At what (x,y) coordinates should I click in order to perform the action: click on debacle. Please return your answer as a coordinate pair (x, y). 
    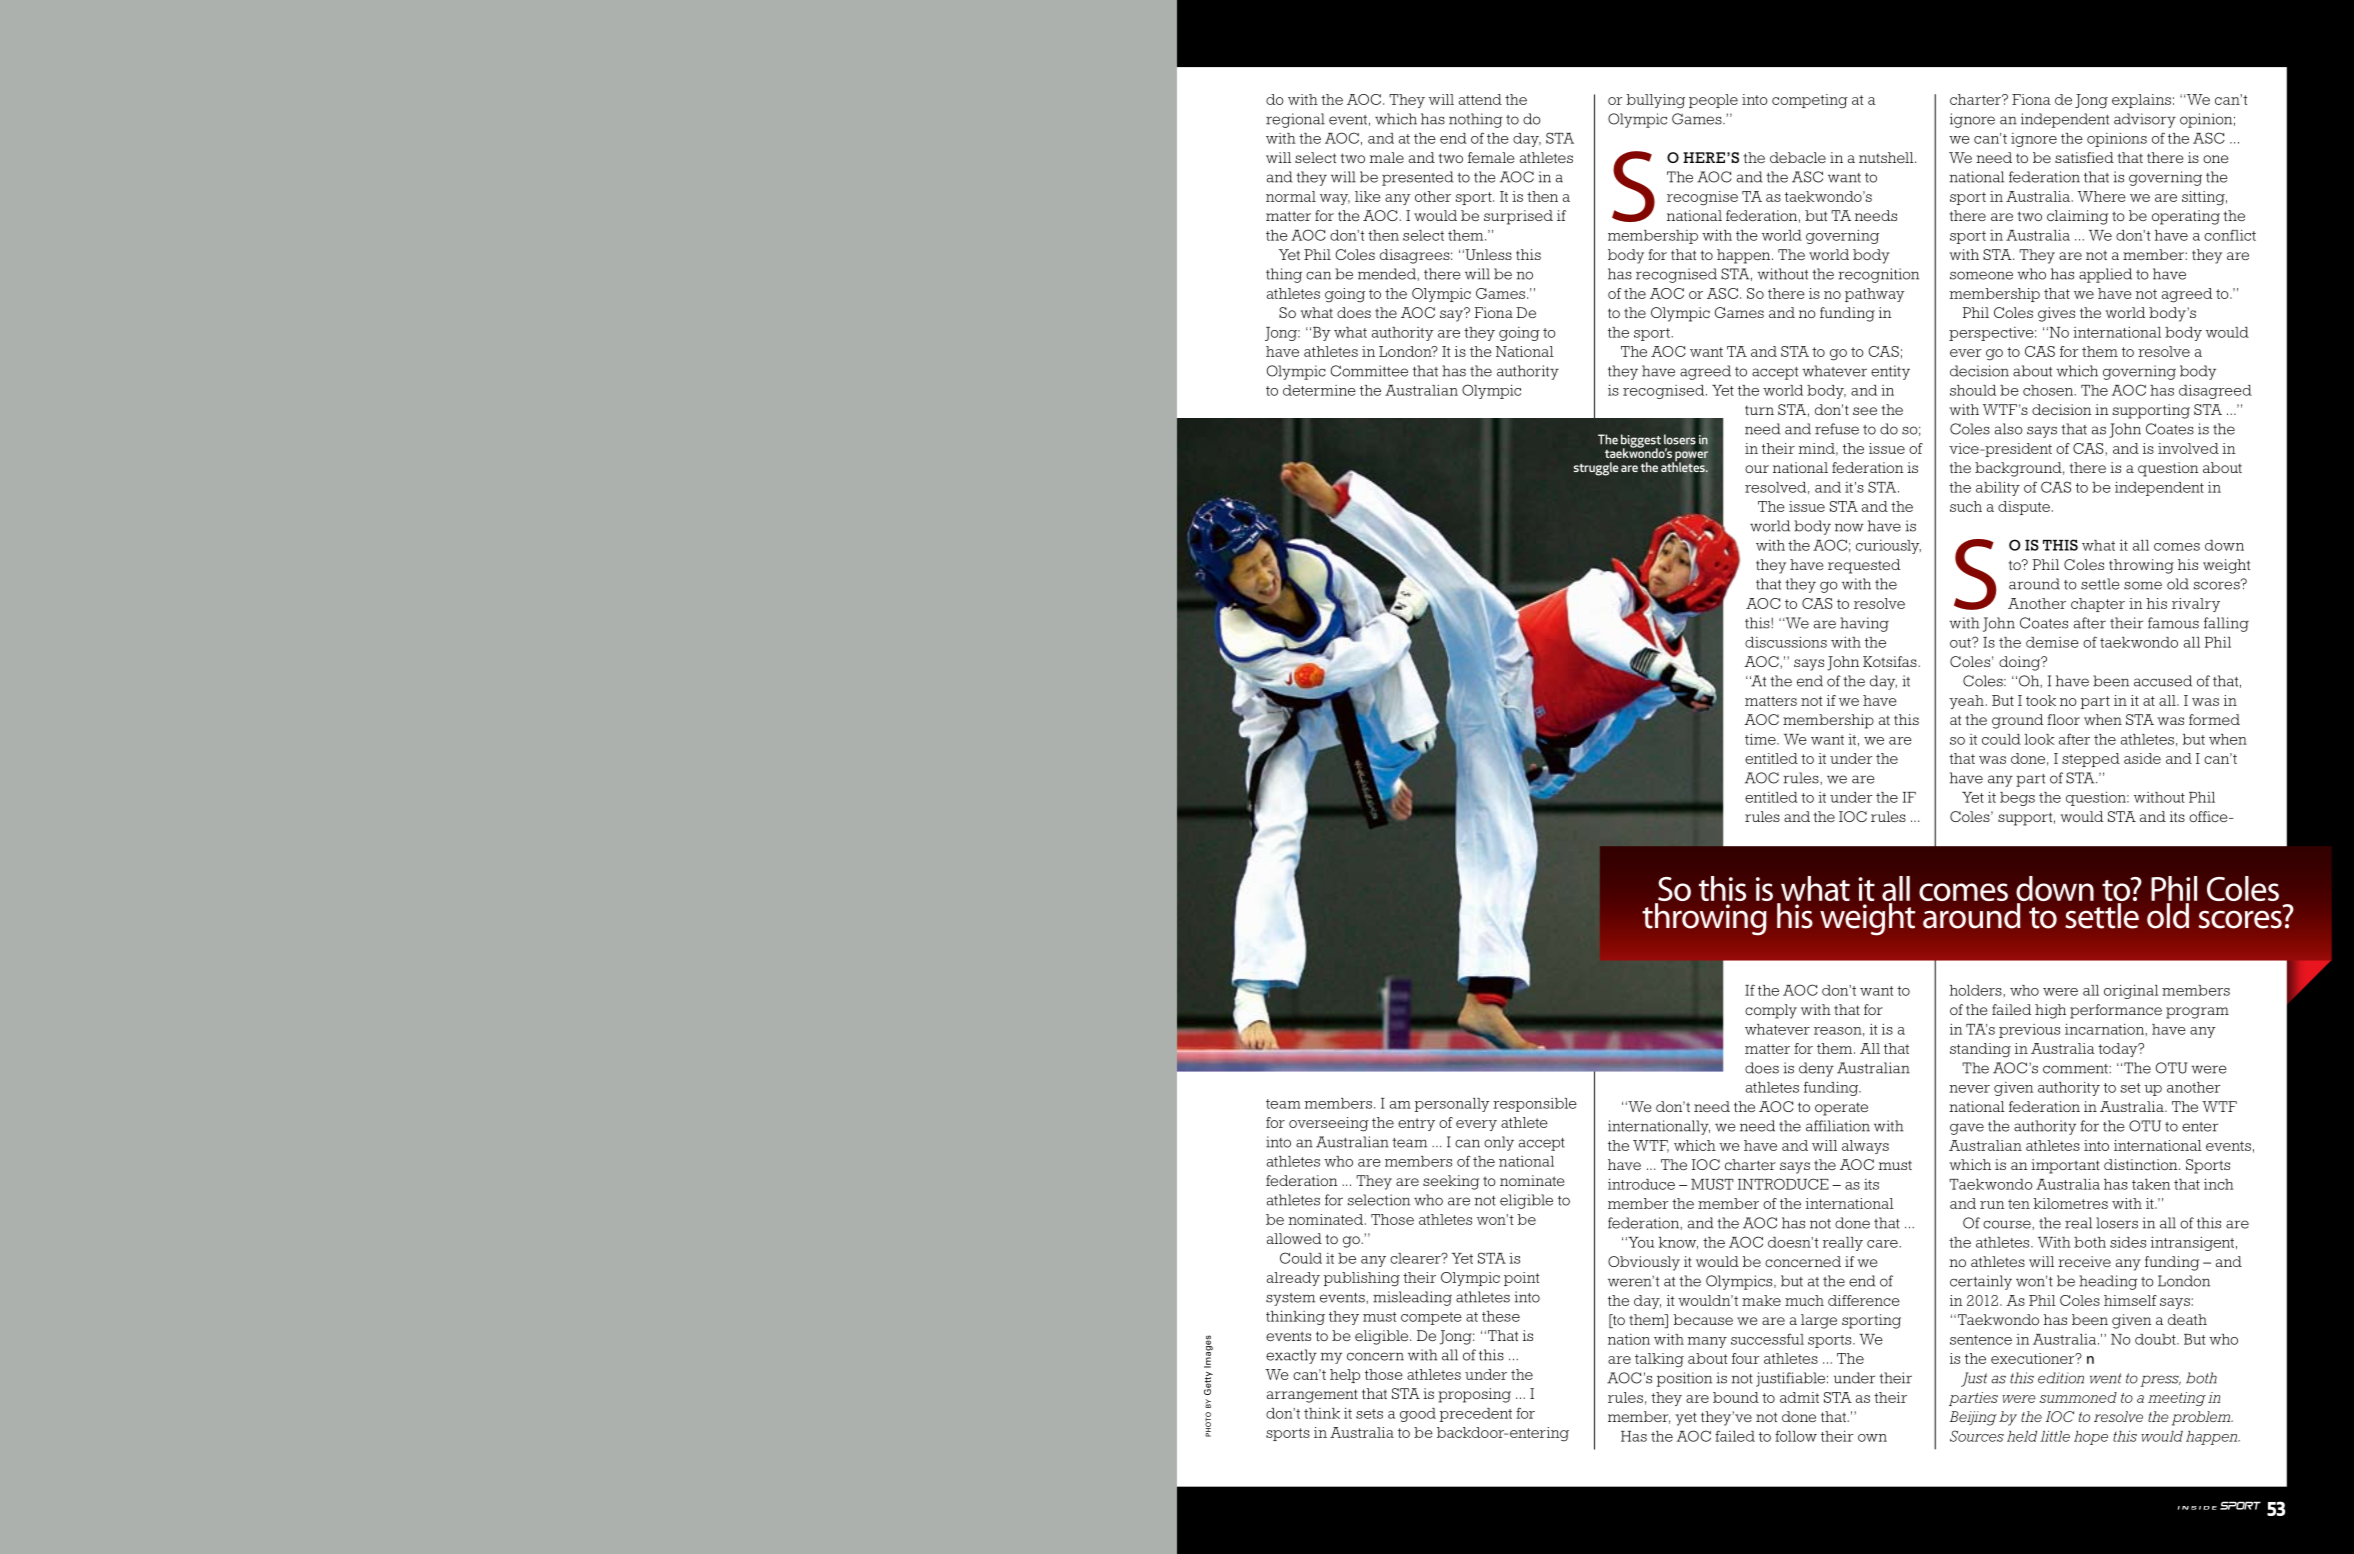
    Looking at the image, I should click on (1798, 157).
